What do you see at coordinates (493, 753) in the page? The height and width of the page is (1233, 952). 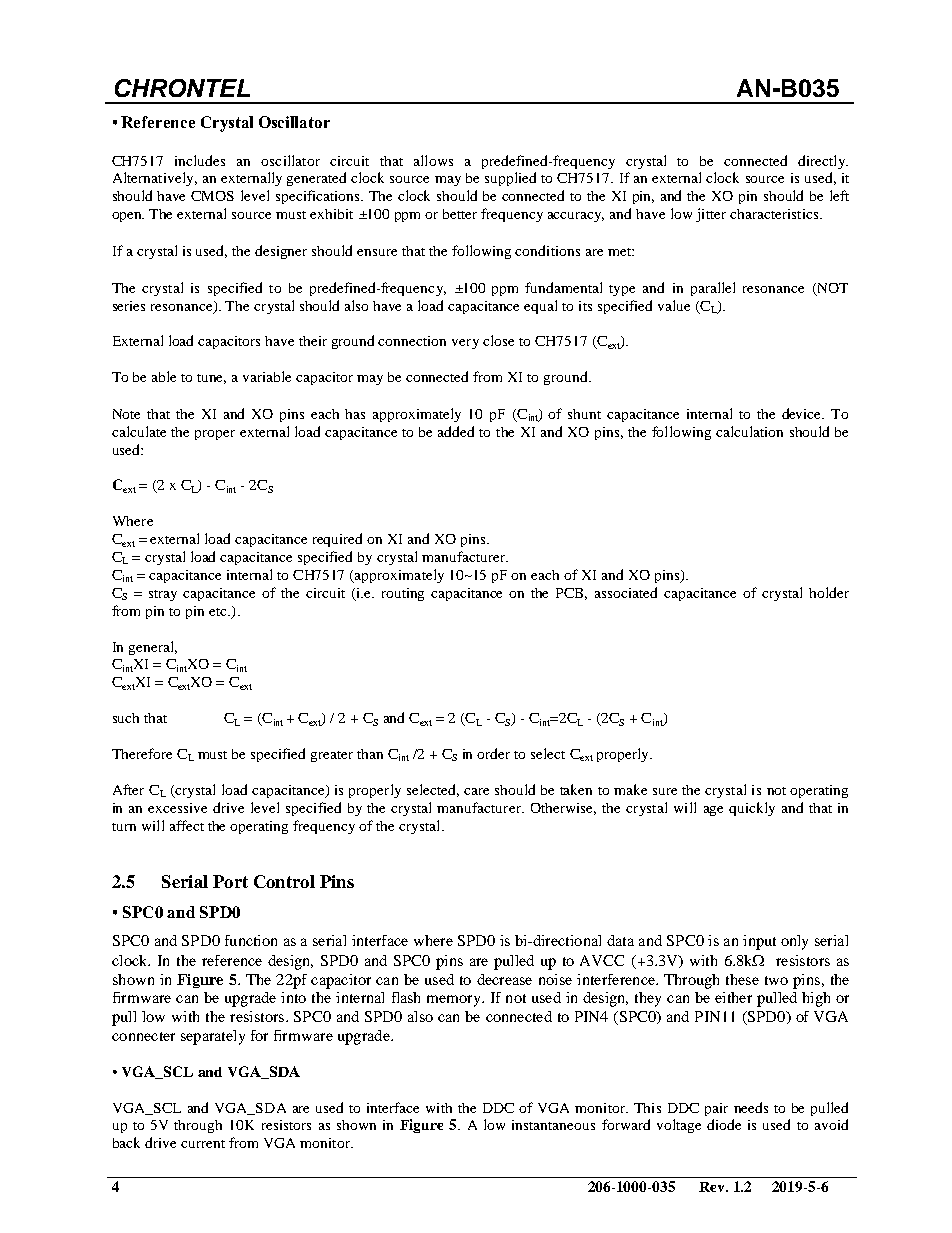 I see `order` at bounding box center [493, 753].
